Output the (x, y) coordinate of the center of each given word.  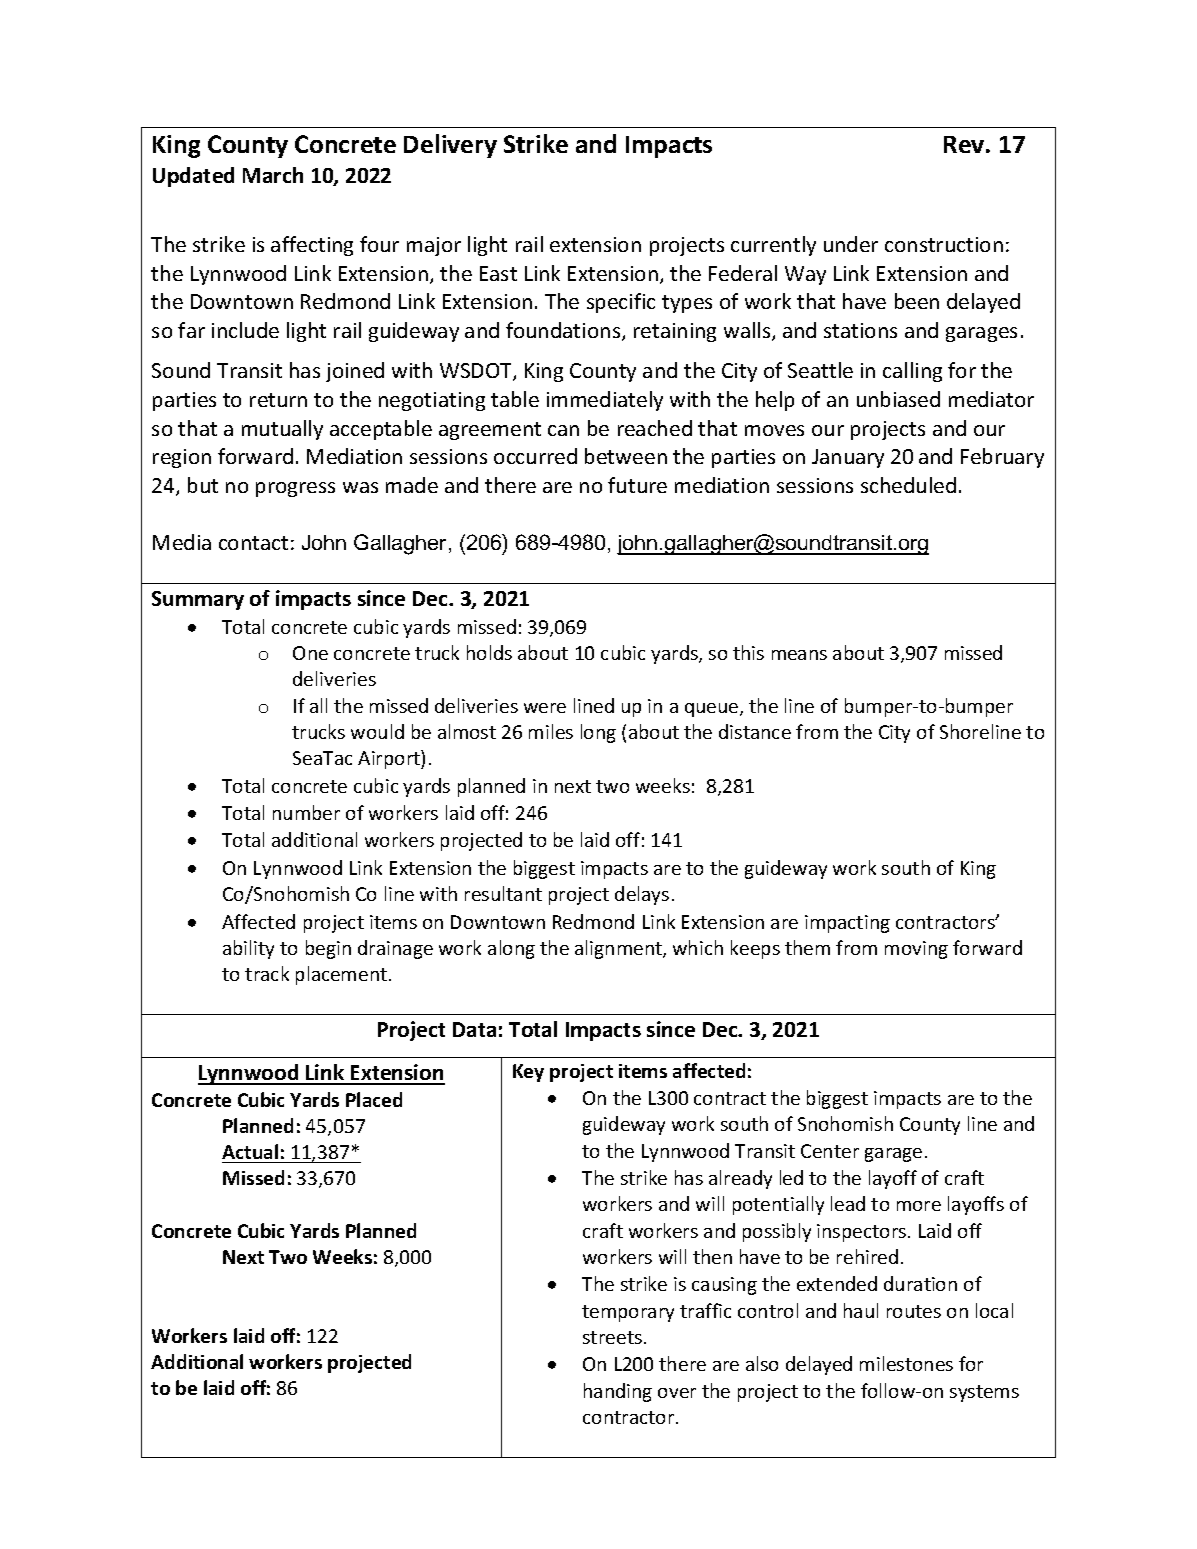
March (273, 175)
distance (755, 731)
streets (612, 1337)
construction (944, 244)
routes (914, 1311)
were (545, 708)
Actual (250, 1151)
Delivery (450, 146)
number (306, 812)
